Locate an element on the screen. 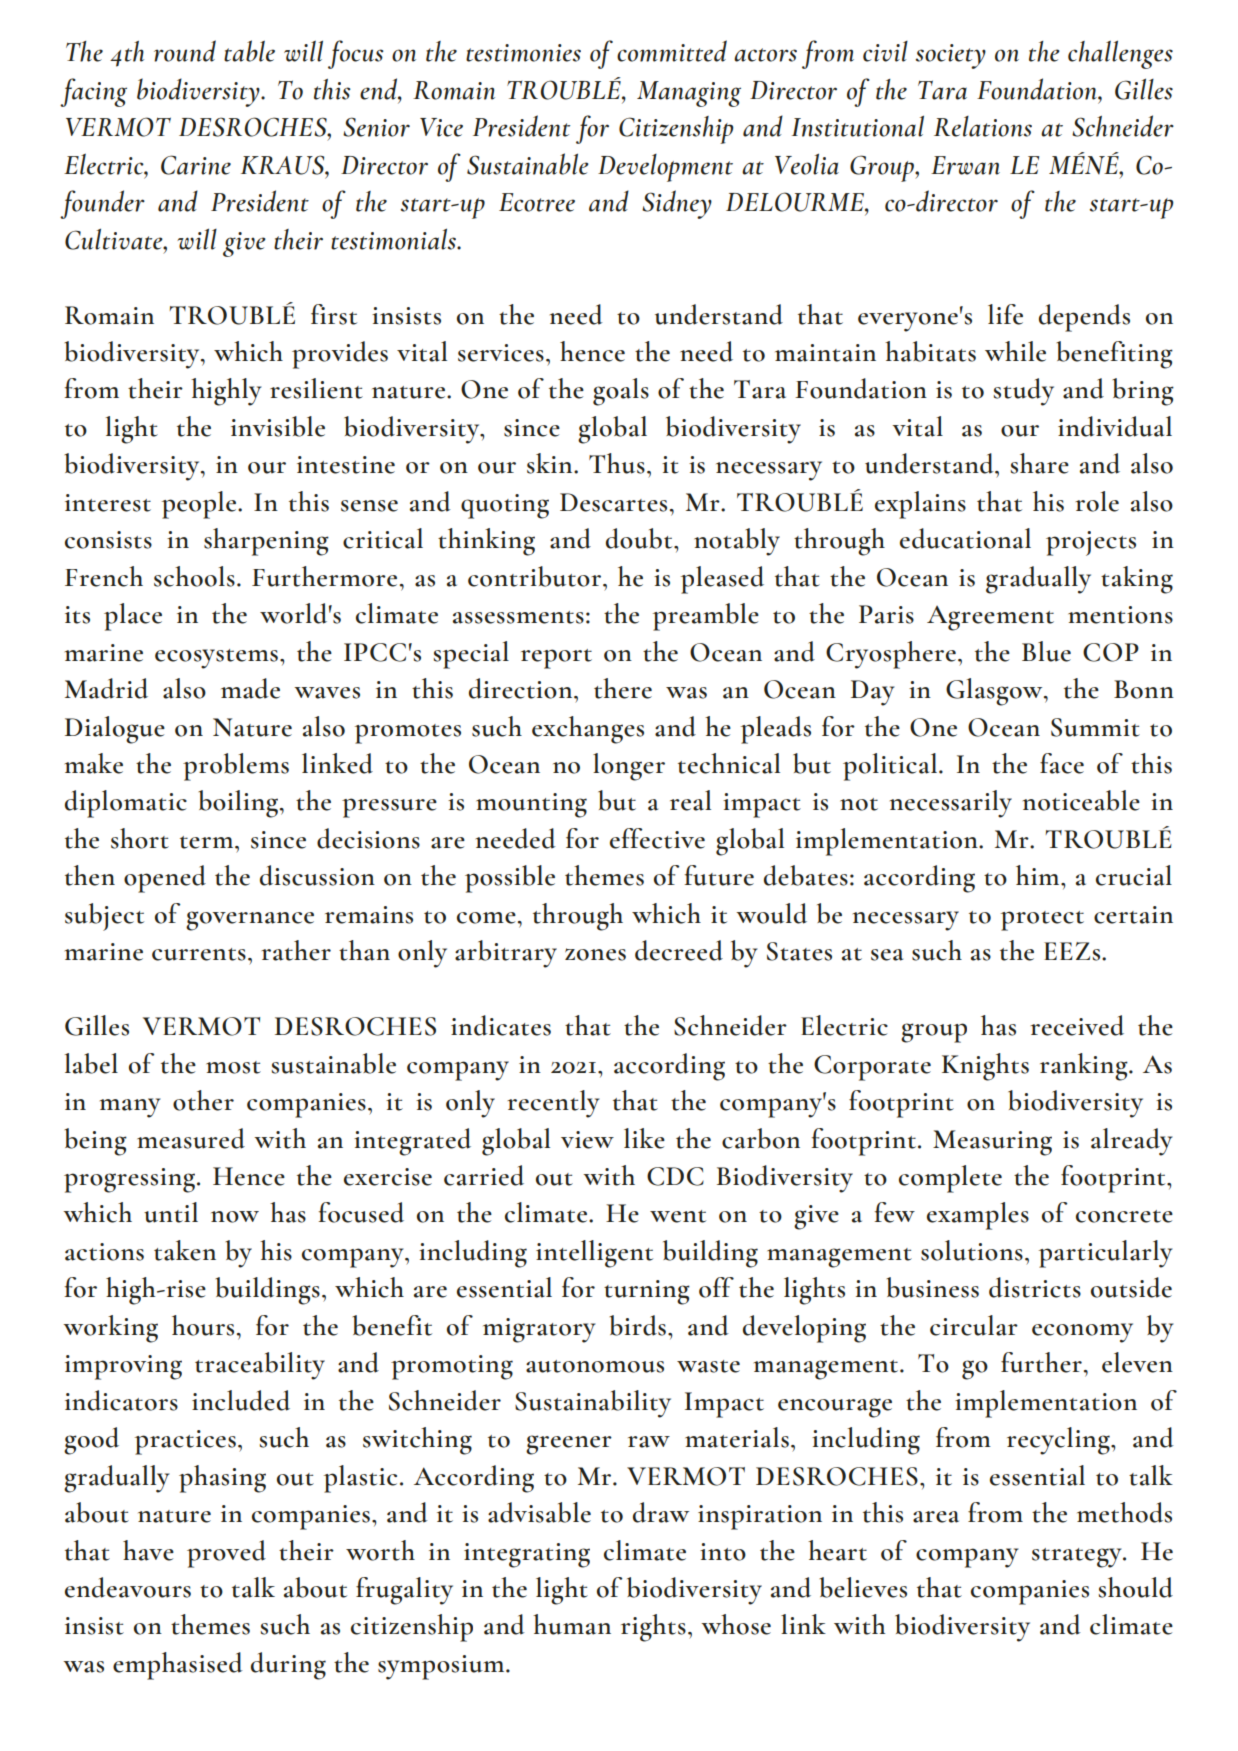  round is located at coordinates (185, 51).
